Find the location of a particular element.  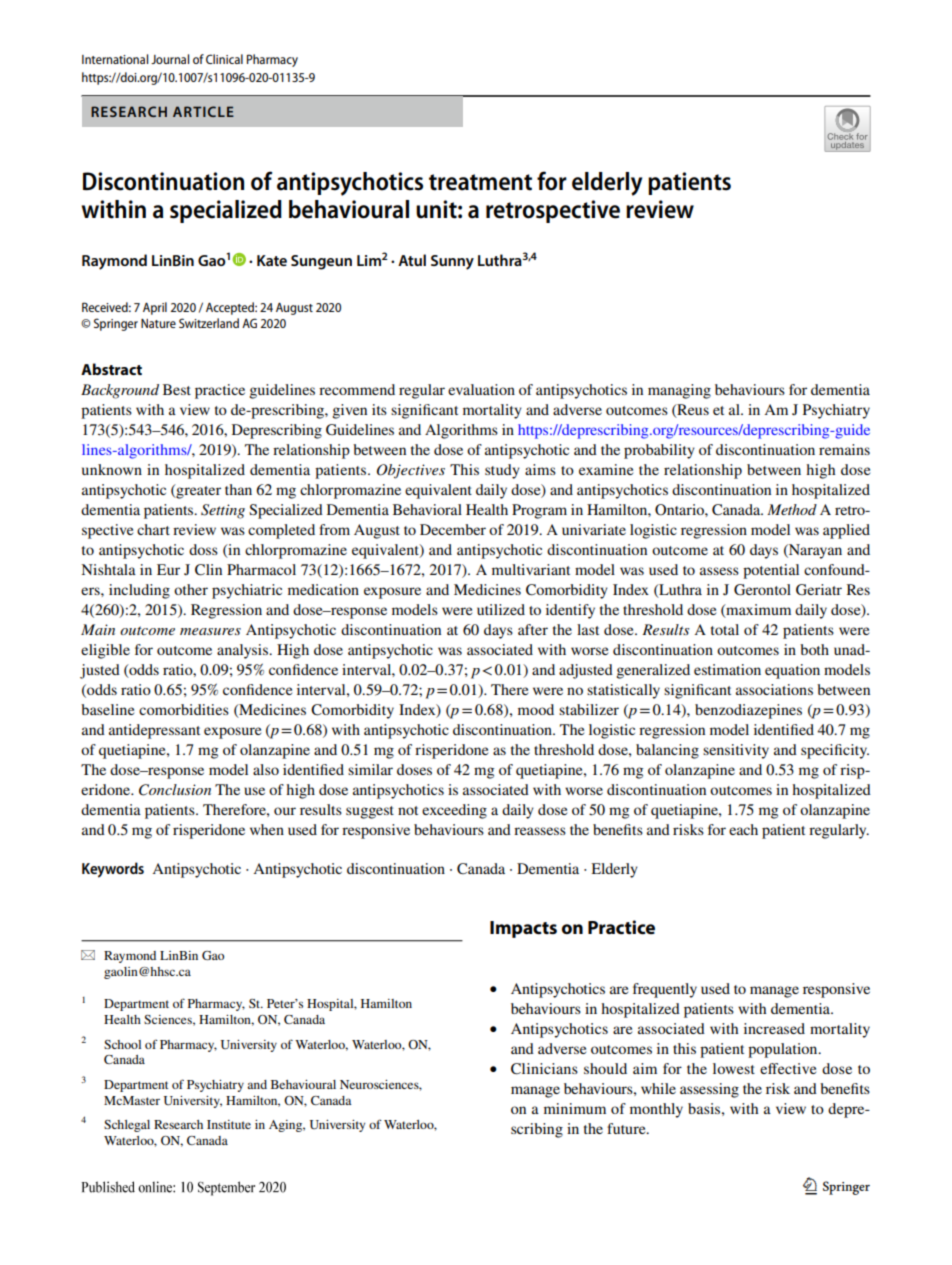

Best is located at coordinates (177, 389).
